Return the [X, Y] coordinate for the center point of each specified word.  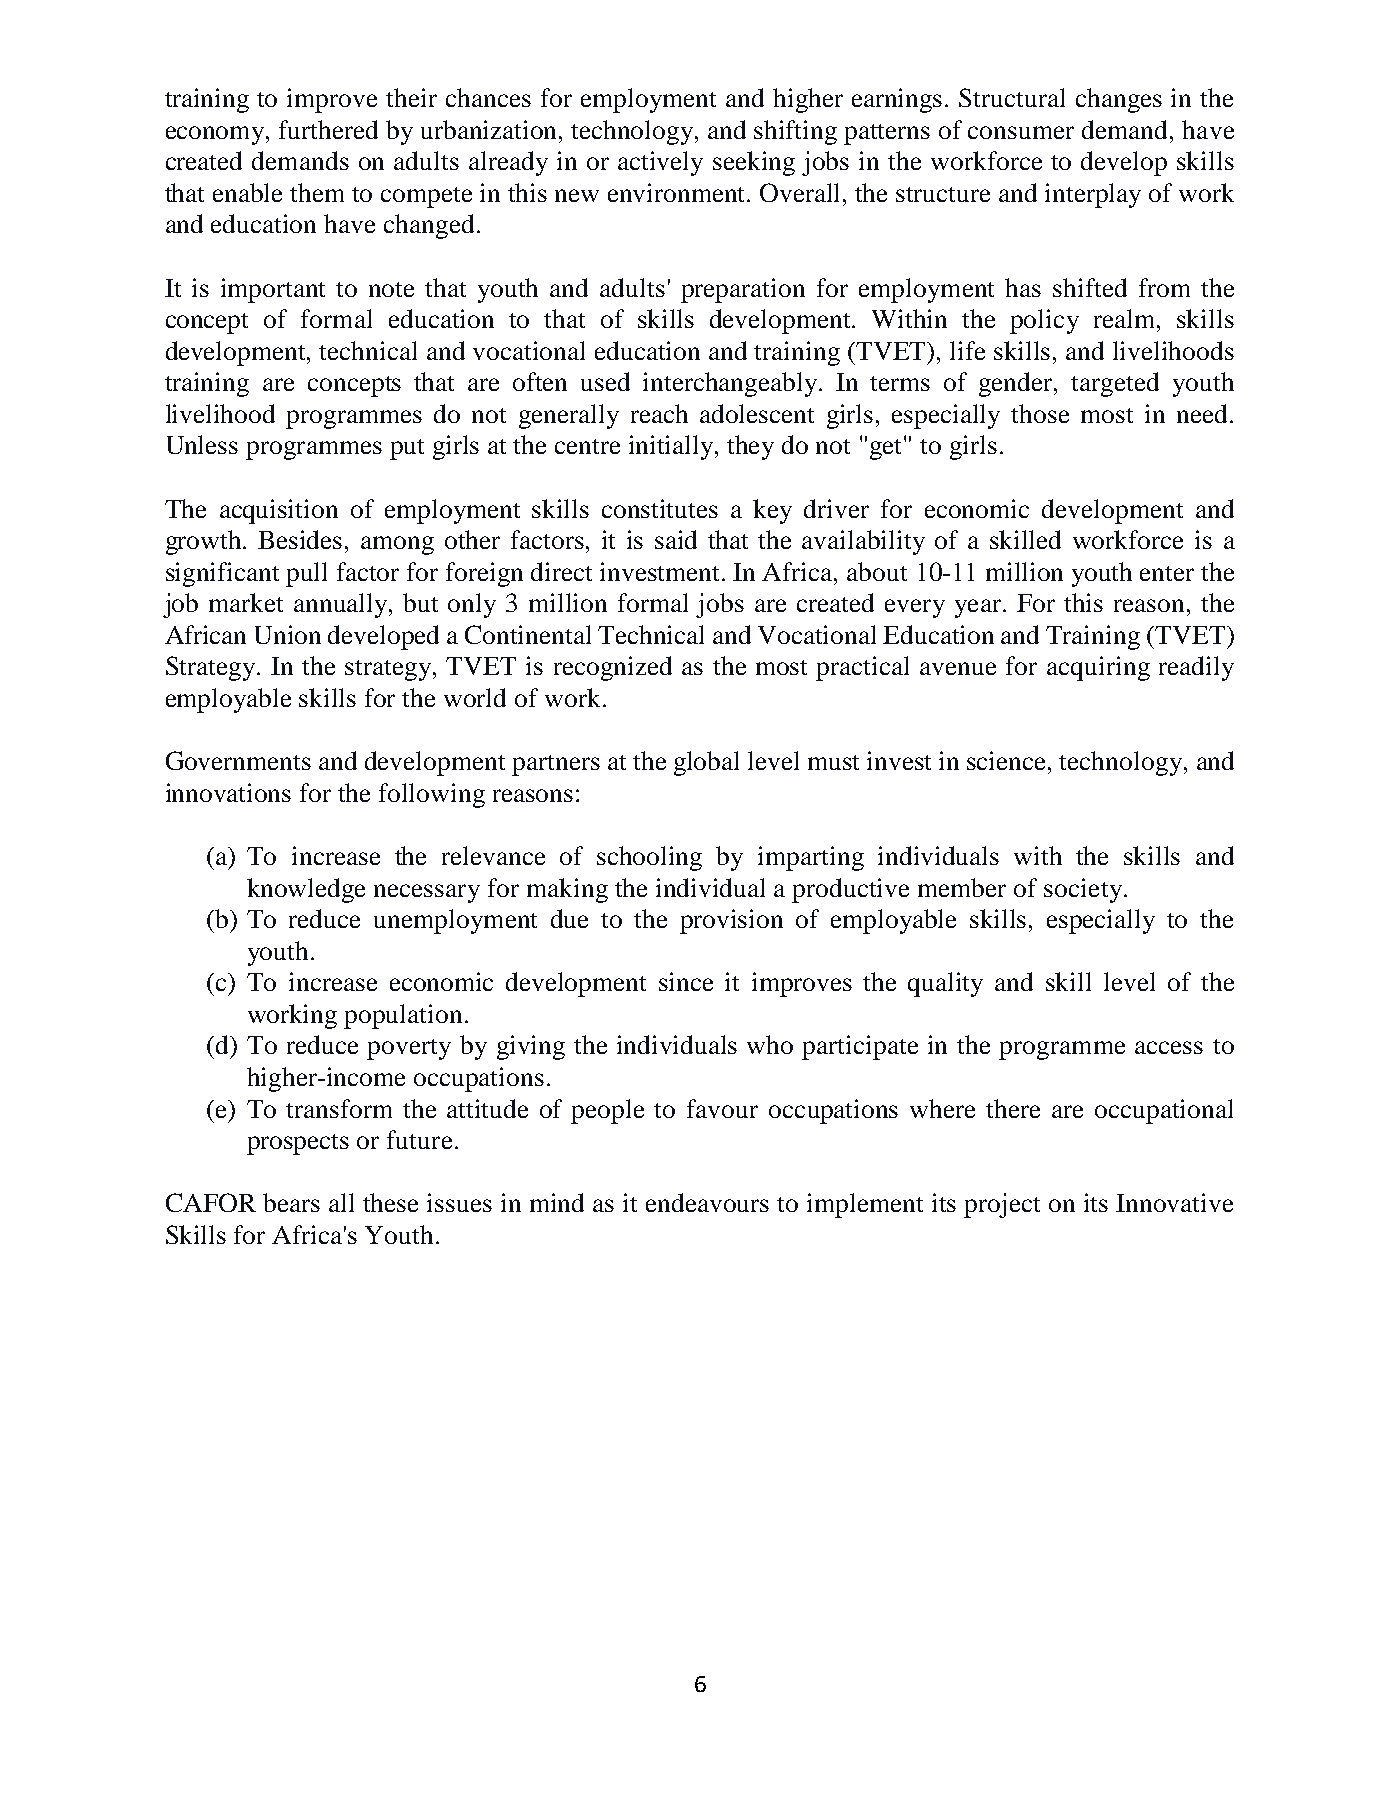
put [407, 449]
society [1083, 890]
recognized [613, 668]
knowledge [306, 890]
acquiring [1098, 668]
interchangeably [731, 384]
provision [731, 921]
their [411, 97]
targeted [1115, 384]
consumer [1021, 132]
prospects [298, 1144]
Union [288, 634]
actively [660, 163]
